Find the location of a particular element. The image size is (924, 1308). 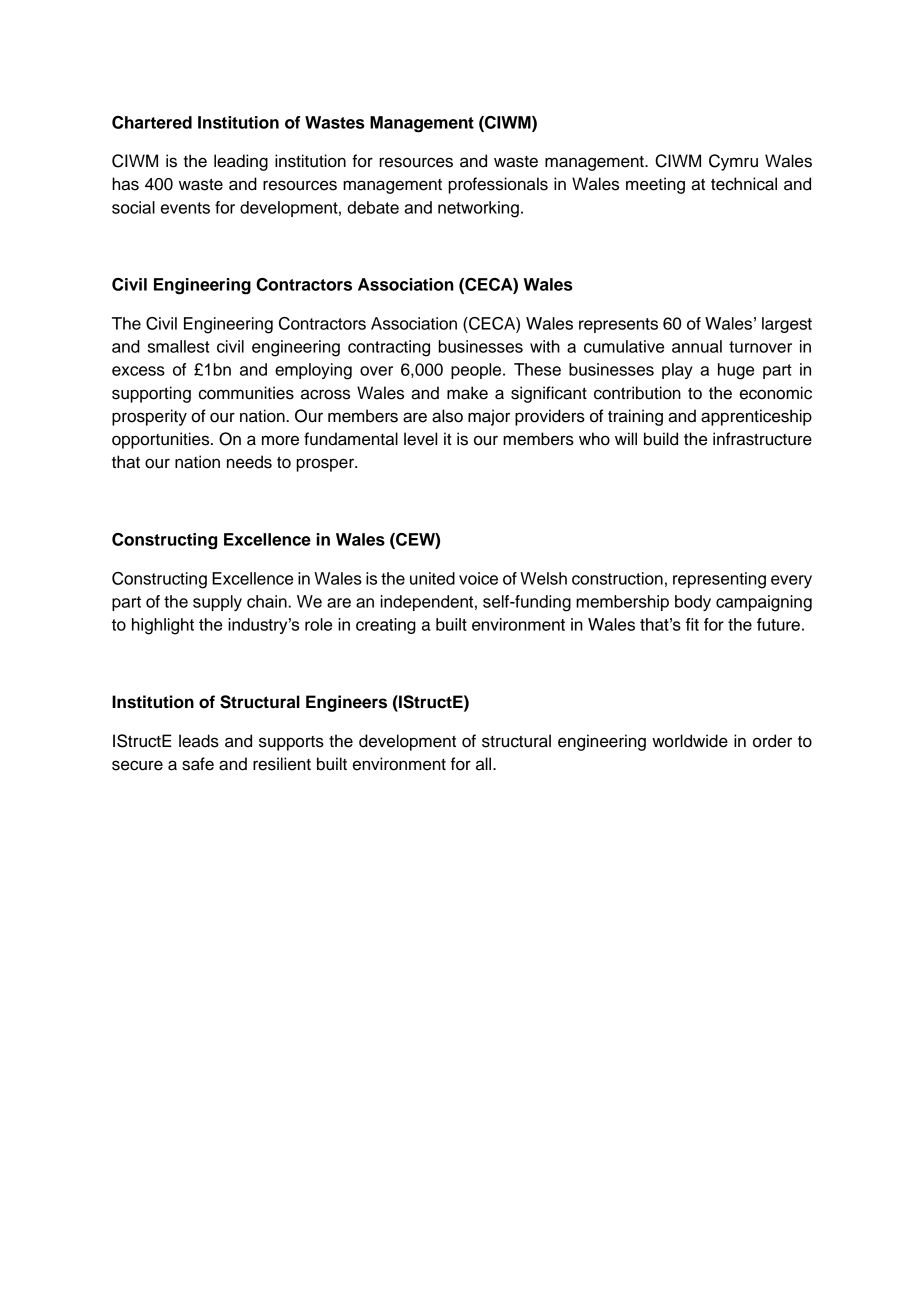

largest is located at coordinates (787, 325).
